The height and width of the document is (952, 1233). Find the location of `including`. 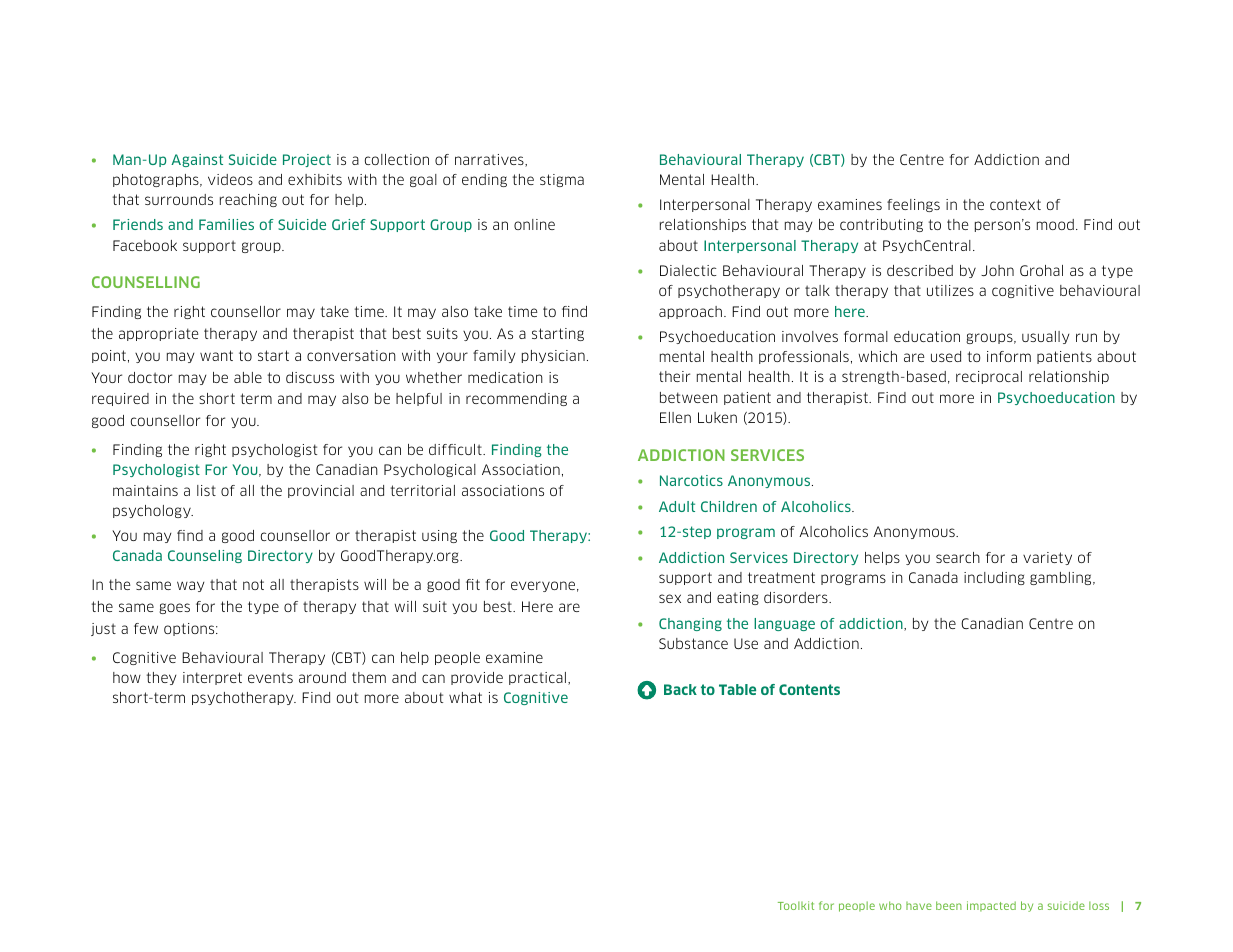

including is located at coordinates (994, 578).
